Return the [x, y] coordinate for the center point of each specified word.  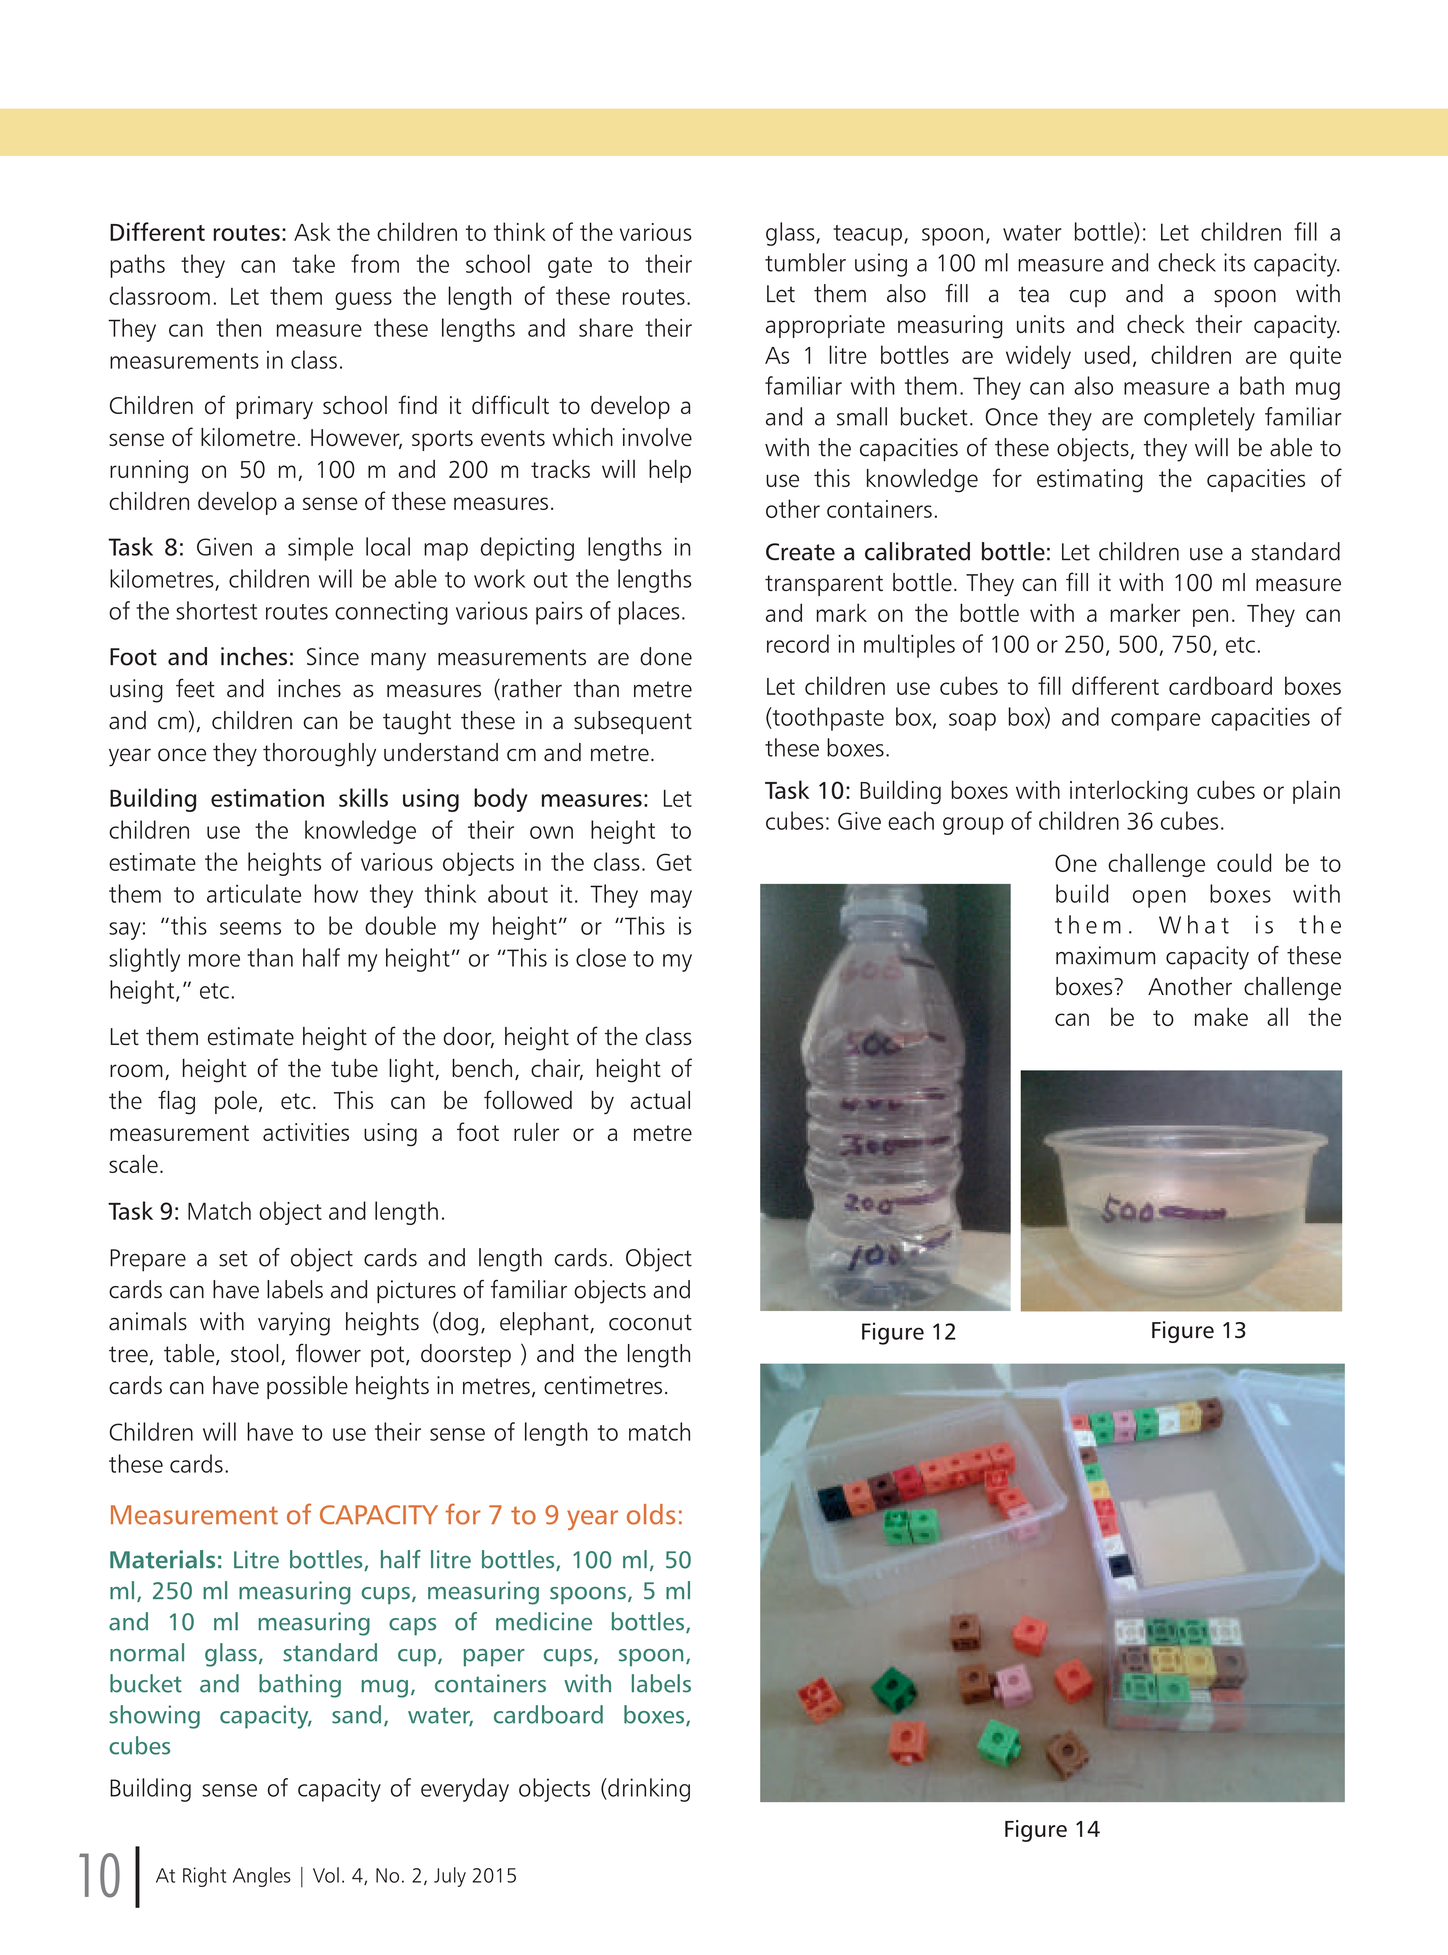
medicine [544, 1621]
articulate [254, 893]
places [649, 613]
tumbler [805, 262]
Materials [162, 1559]
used [1107, 354]
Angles [262, 1877]
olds [651, 1514]
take [313, 263]
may [671, 899]
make [1221, 1016]
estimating [1090, 481]
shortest [216, 610]
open [1159, 899]
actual [660, 1100]
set [233, 1258]
